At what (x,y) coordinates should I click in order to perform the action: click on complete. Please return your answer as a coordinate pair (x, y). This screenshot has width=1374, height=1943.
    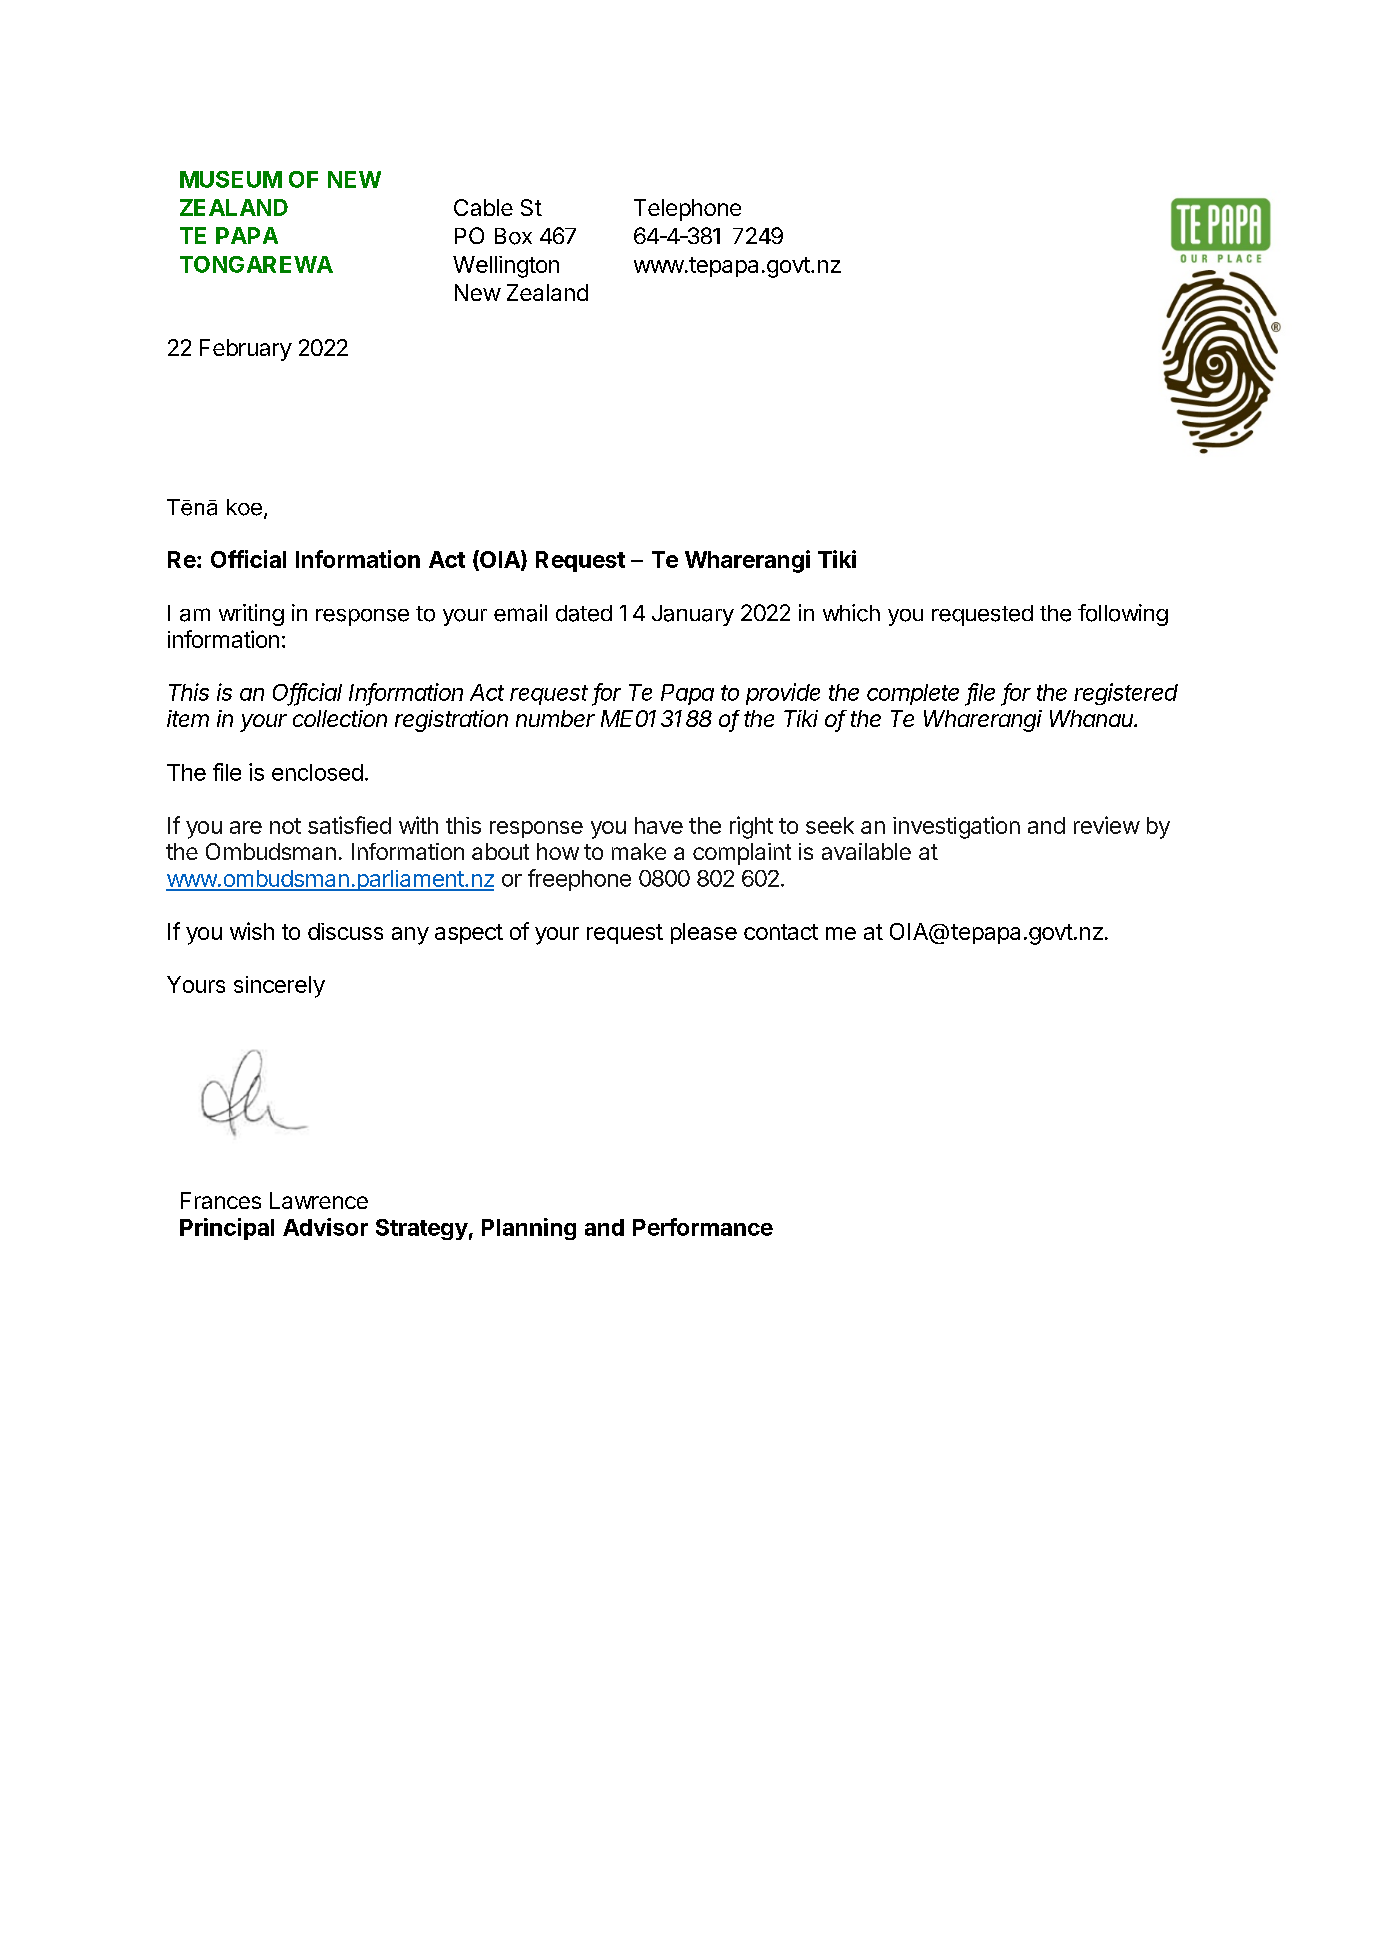
    Looking at the image, I should click on (913, 694).
